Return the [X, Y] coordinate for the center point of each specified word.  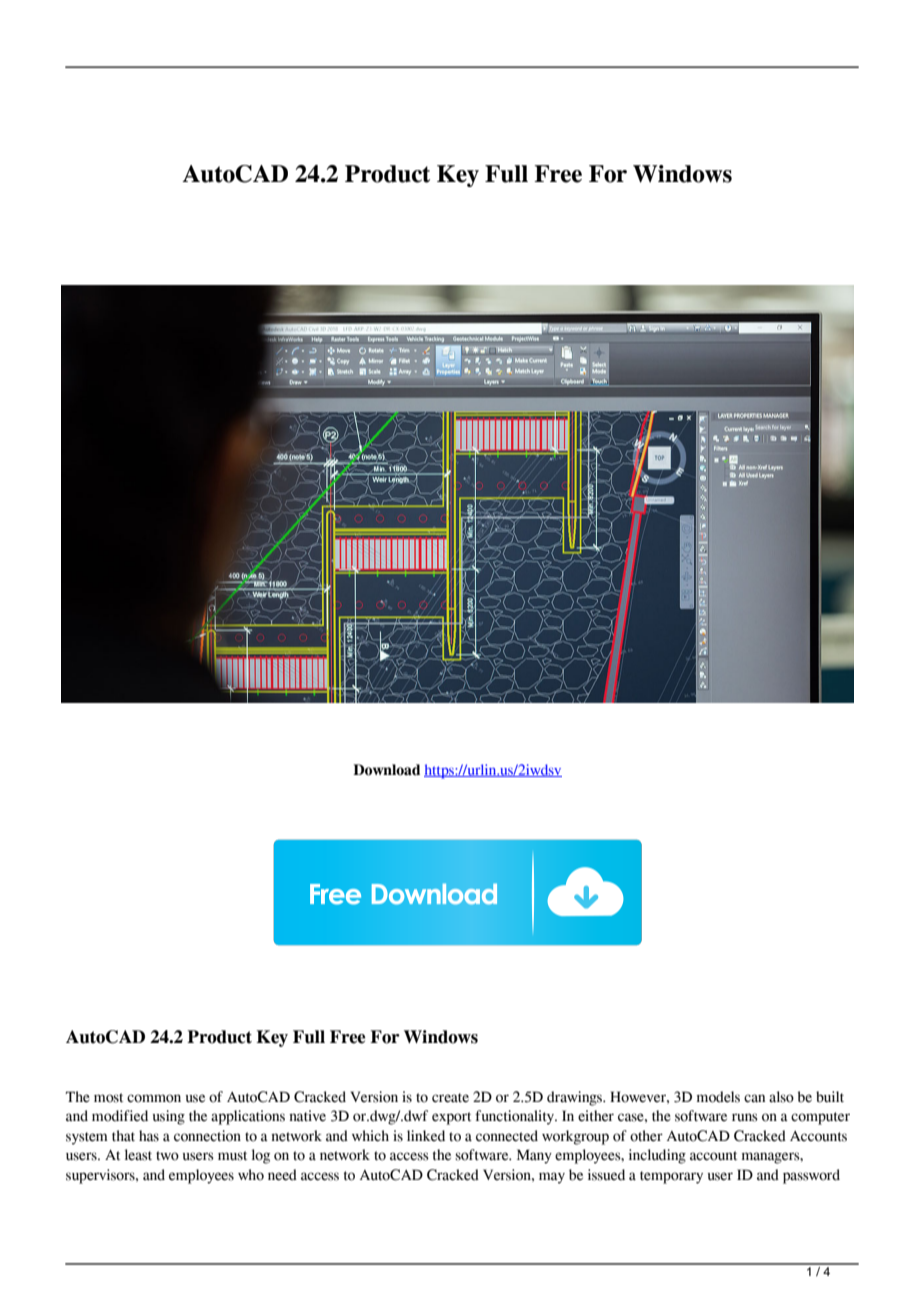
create [450, 1098]
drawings [575, 1098]
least [138, 1155]
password [811, 1176]
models [718, 1097]
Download [386, 770]
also [781, 1097]
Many [534, 1156]
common [154, 1098]
